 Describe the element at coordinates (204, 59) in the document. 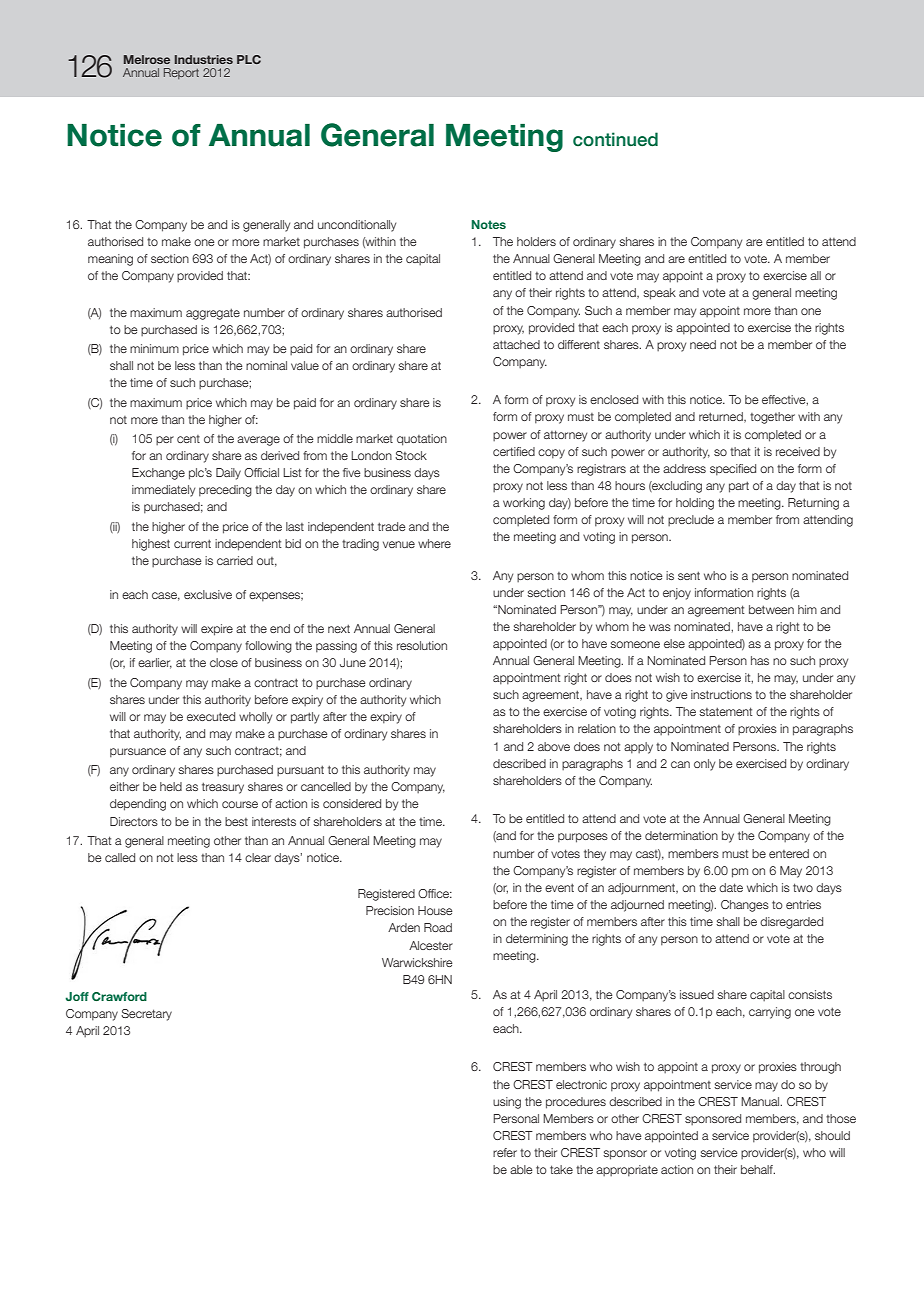

I see `Industries` at that location.
